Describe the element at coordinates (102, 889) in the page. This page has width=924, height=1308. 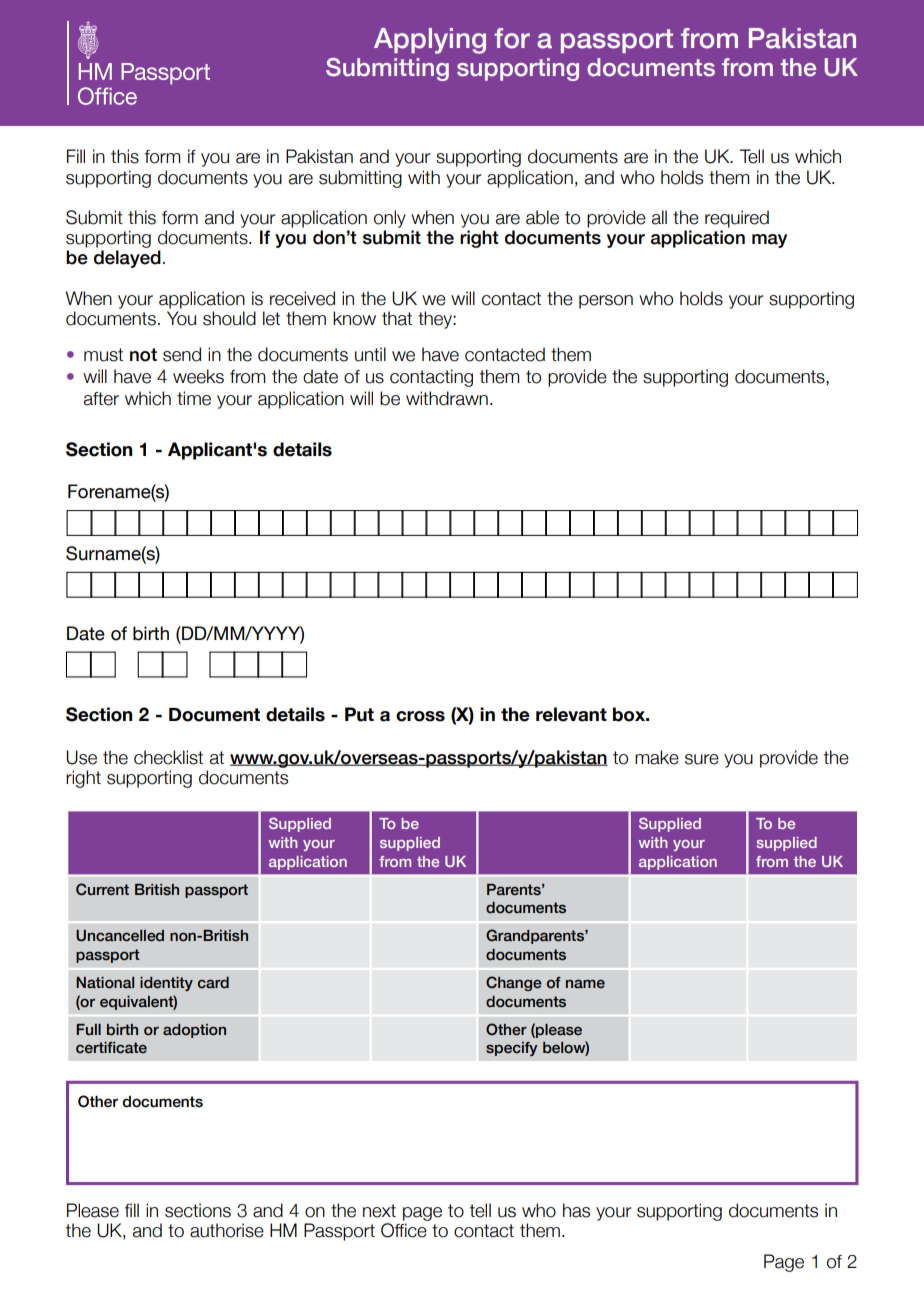
I see `Current` at that location.
